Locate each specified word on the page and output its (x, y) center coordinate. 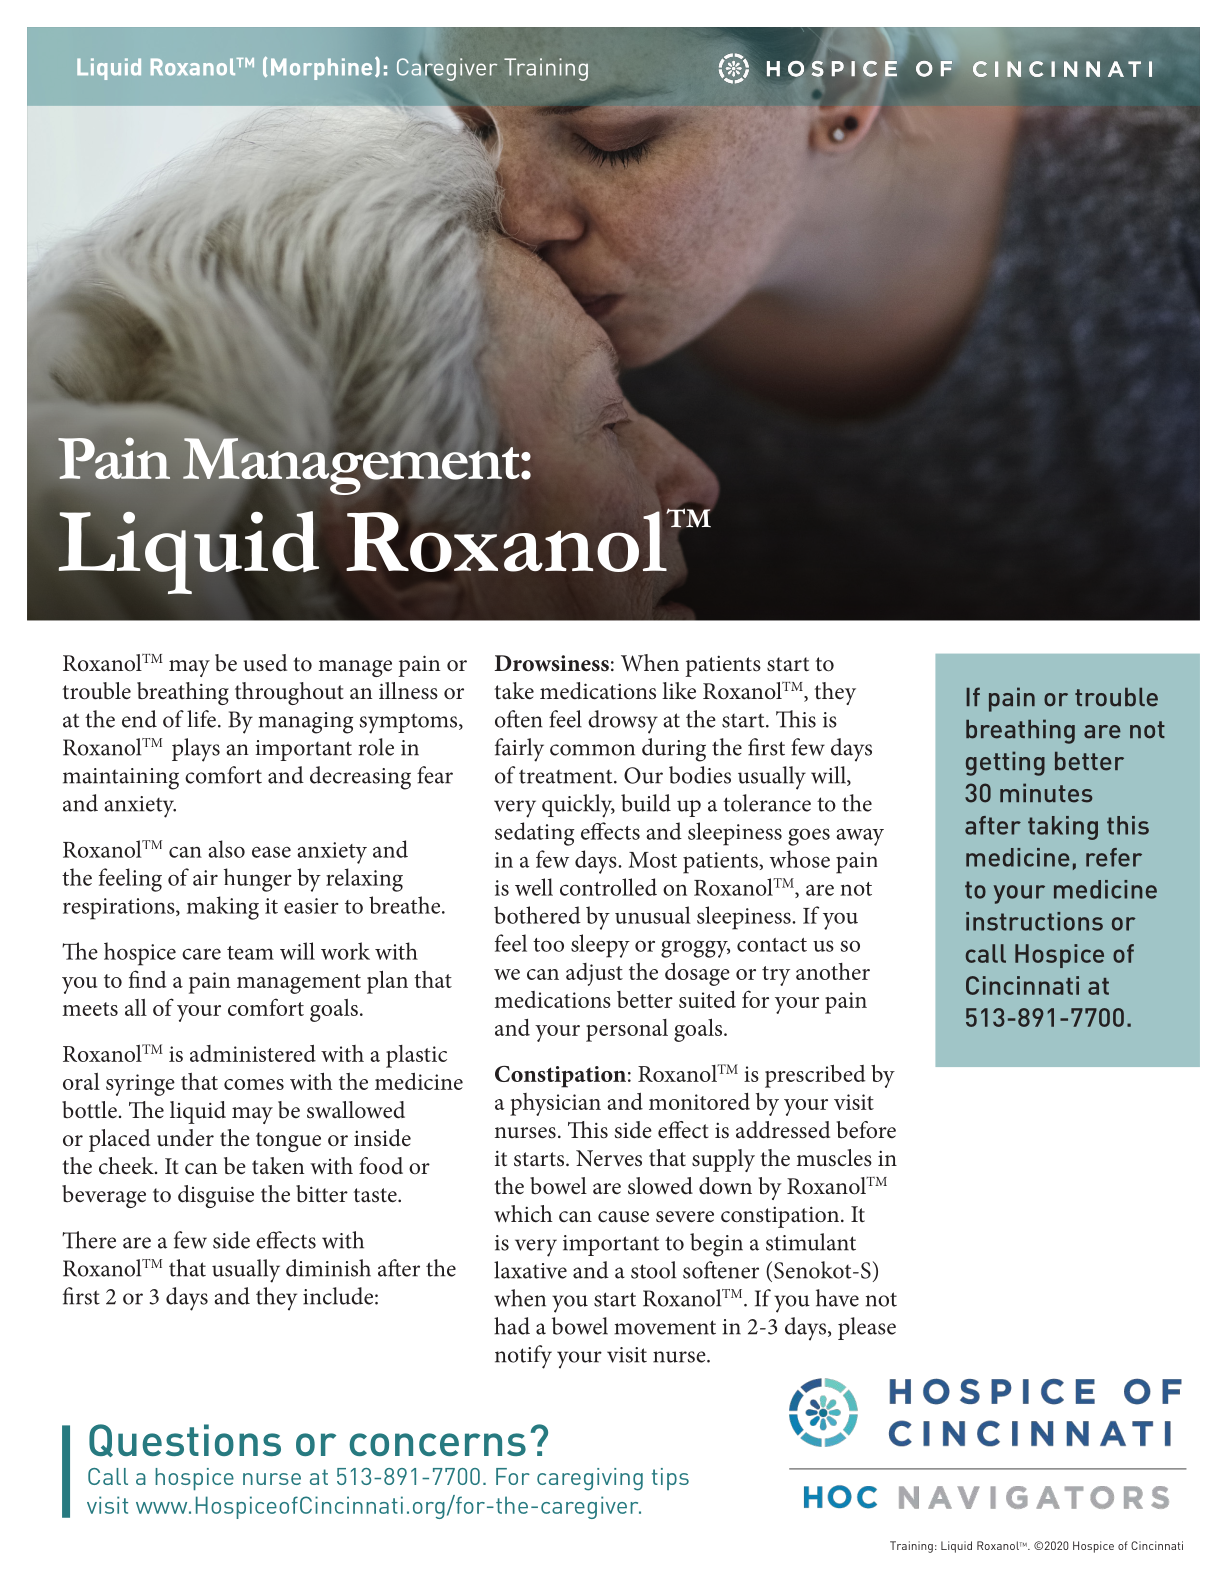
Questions (185, 1440)
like (679, 691)
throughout (289, 693)
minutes (1046, 793)
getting (1005, 763)
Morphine (321, 69)
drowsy (623, 722)
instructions (1034, 921)
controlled (608, 887)
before (866, 1130)
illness (408, 691)
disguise (216, 1196)
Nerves (609, 1158)
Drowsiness (552, 663)
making (223, 908)
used (265, 663)
